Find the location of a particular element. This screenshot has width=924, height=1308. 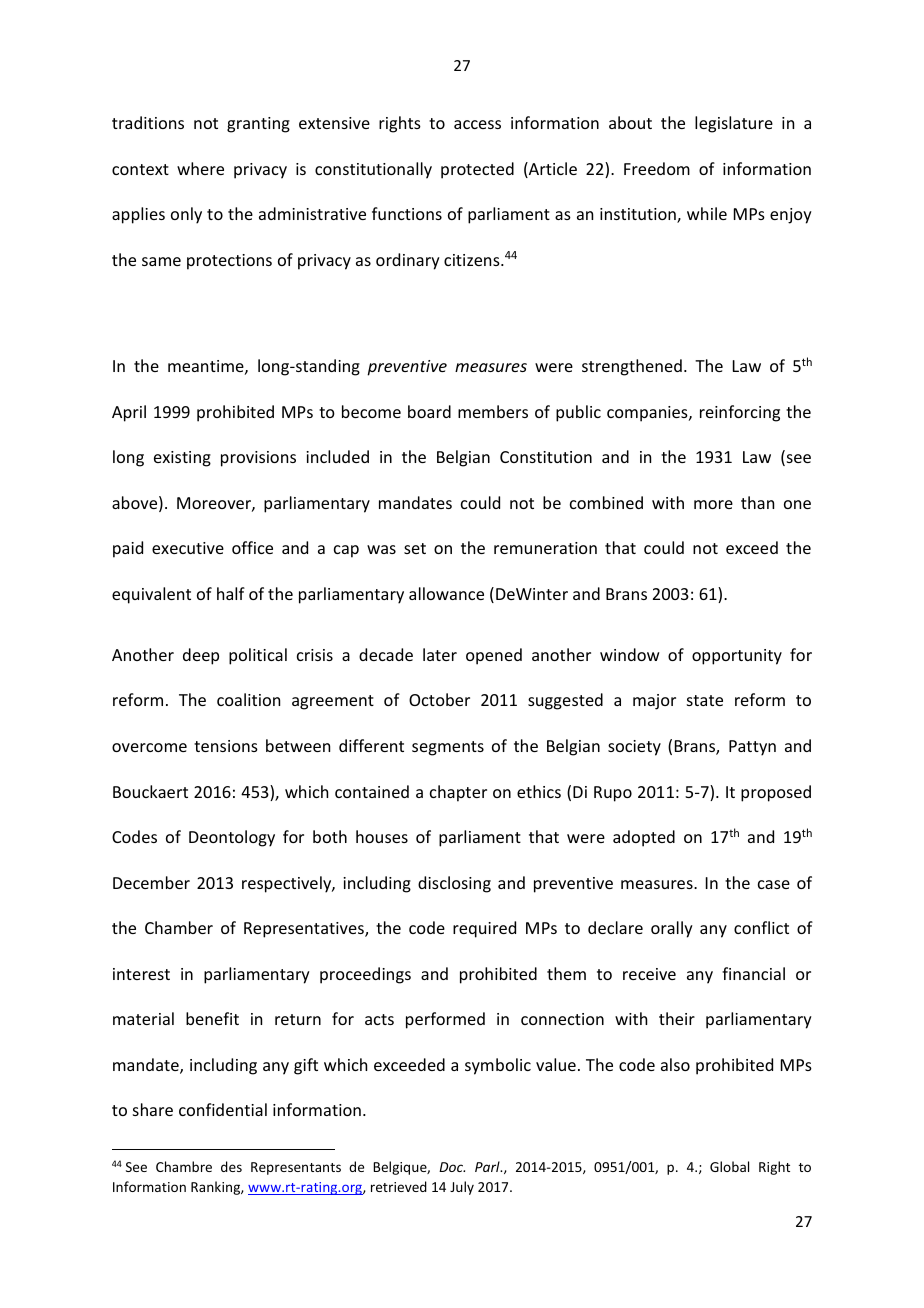

conflict is located at coordinates (761, 927).
